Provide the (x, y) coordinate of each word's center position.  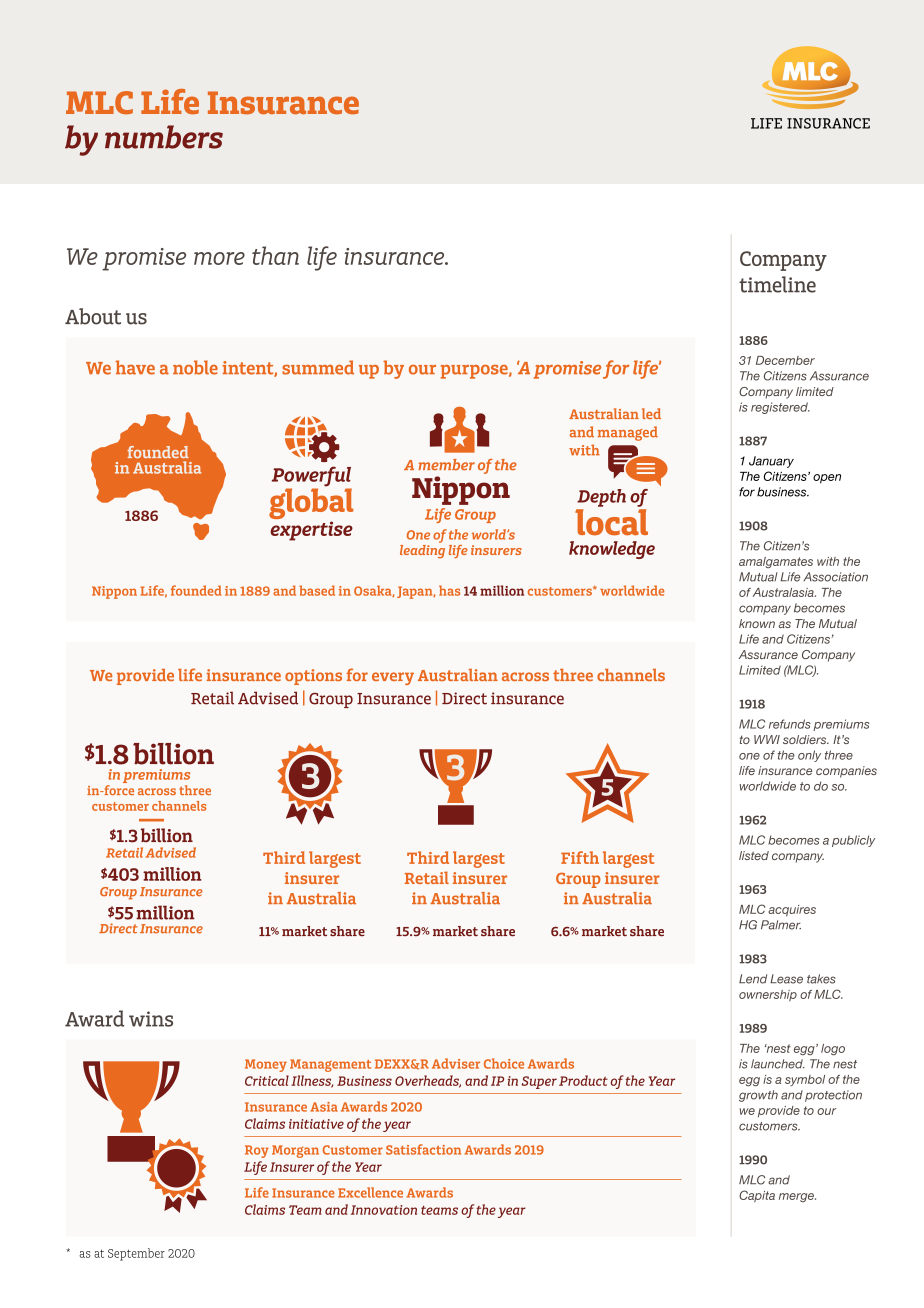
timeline (777, 284)
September (136, 1254)
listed (754, 855)
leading (422, 550)
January (771, 462)
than (275, 255)
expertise (311, 531)
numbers (164, 137)
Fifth (580, 857)
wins (151, 1019)
